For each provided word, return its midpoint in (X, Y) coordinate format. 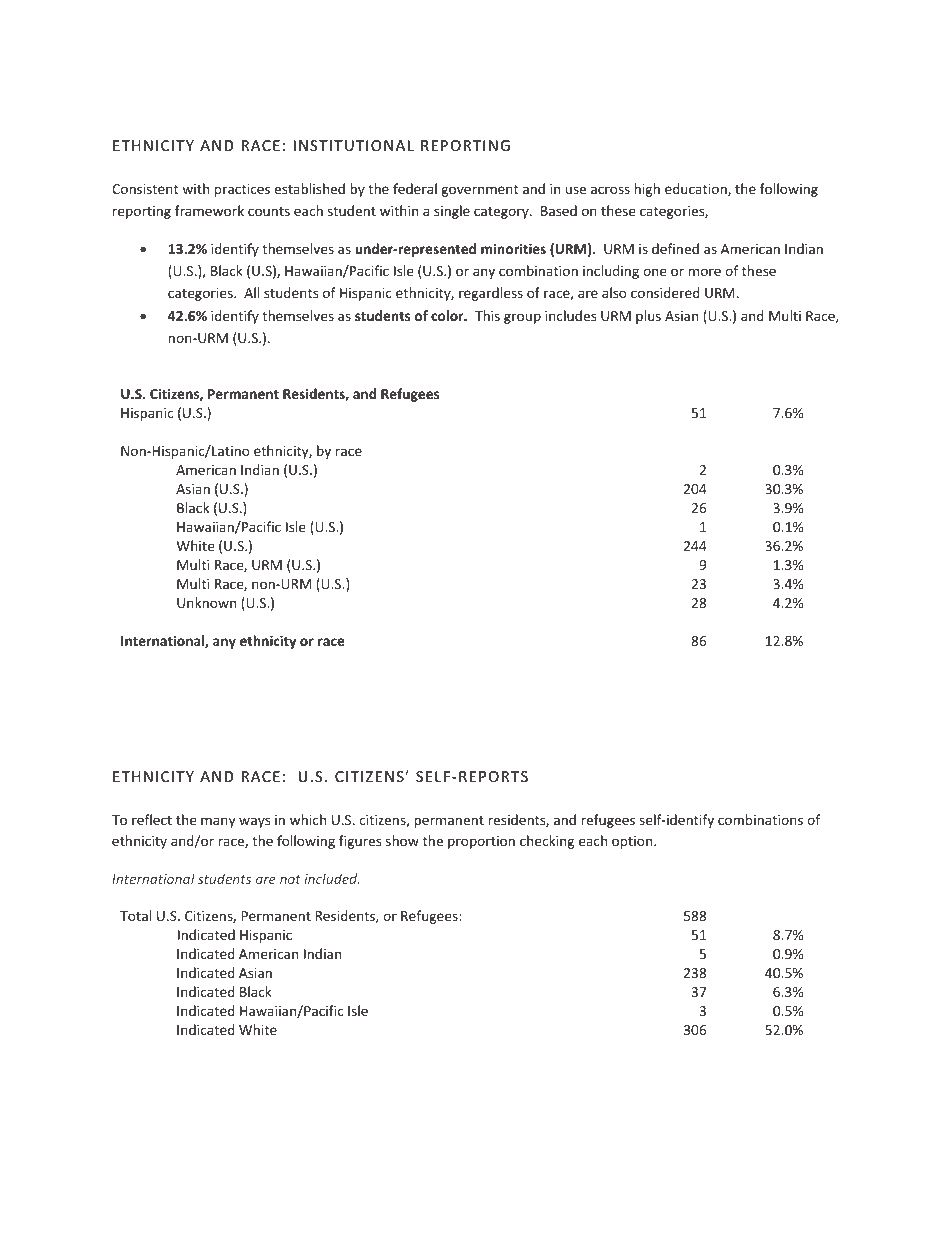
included (331, 878)
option (633, 842)
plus (648, 317)
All (251, 292)
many (218, 822)
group (522, 318)
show (402, 840)
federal (415, 188)
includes (570, 315)
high (647, 190)
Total (135, 915)
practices (242, 190)
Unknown (206, 602)
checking (547, 842)
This (487, 315)
